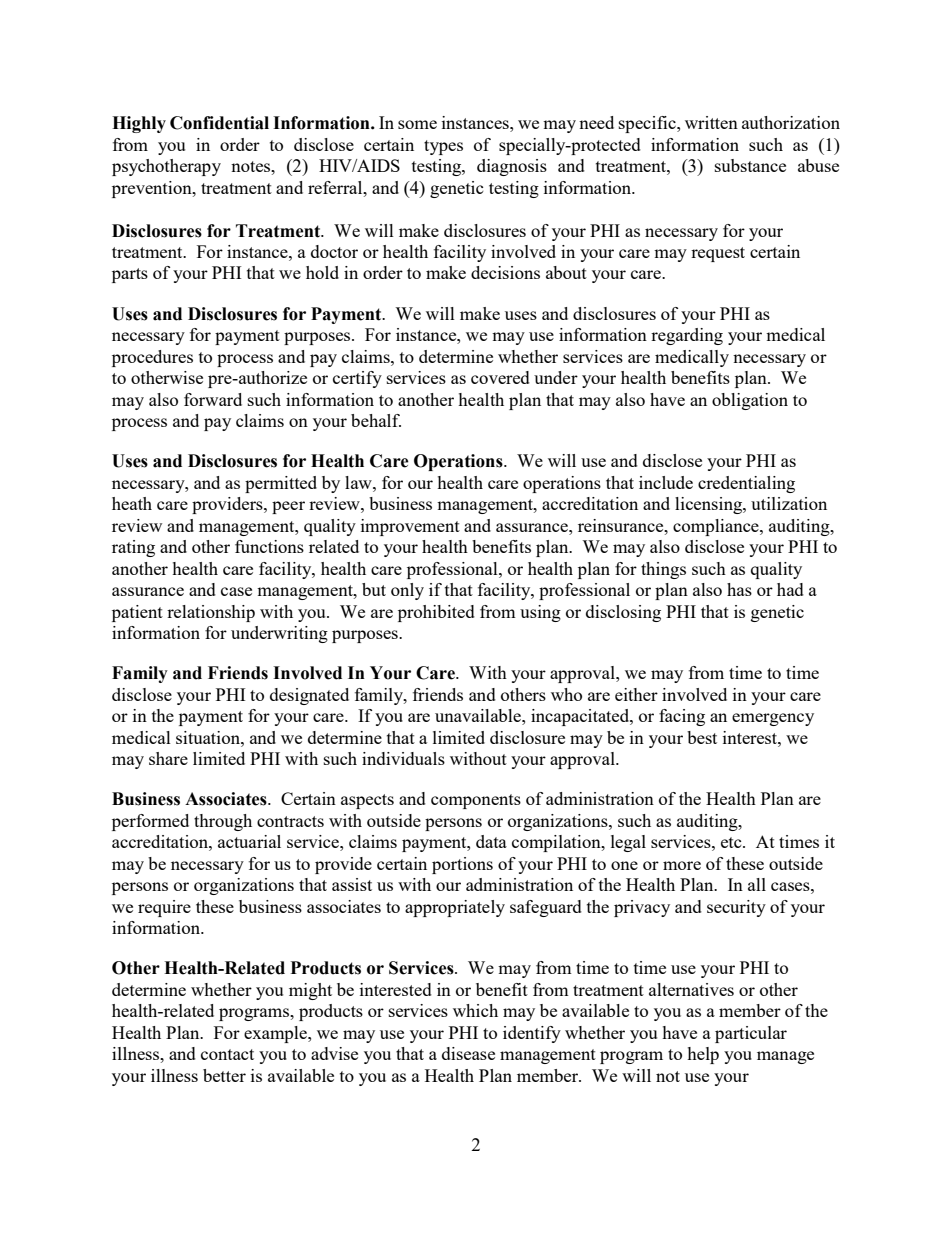  I want to click on who, so click(566, 694).
